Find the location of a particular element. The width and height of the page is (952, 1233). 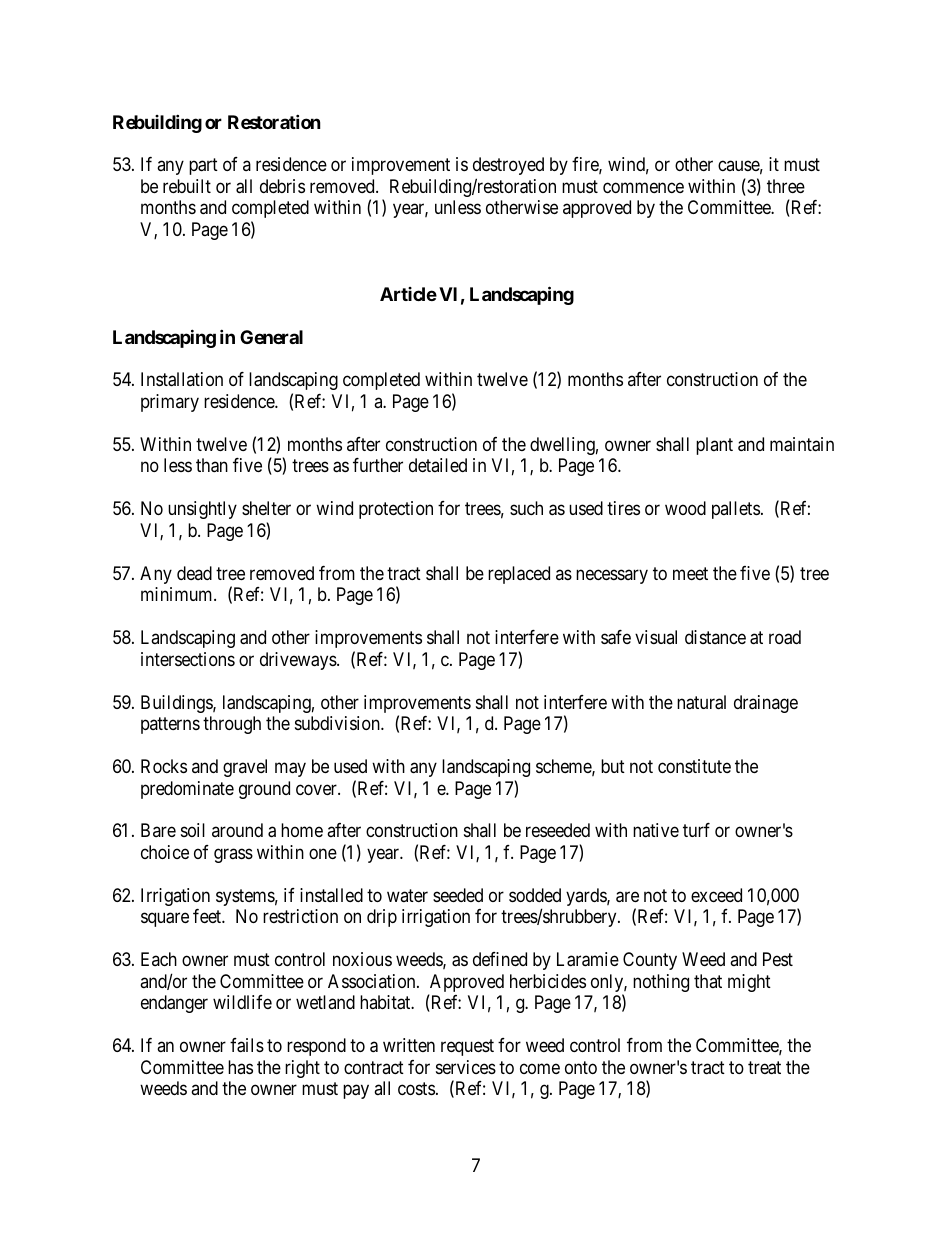

replaced is located at coordinates (519, 575).
